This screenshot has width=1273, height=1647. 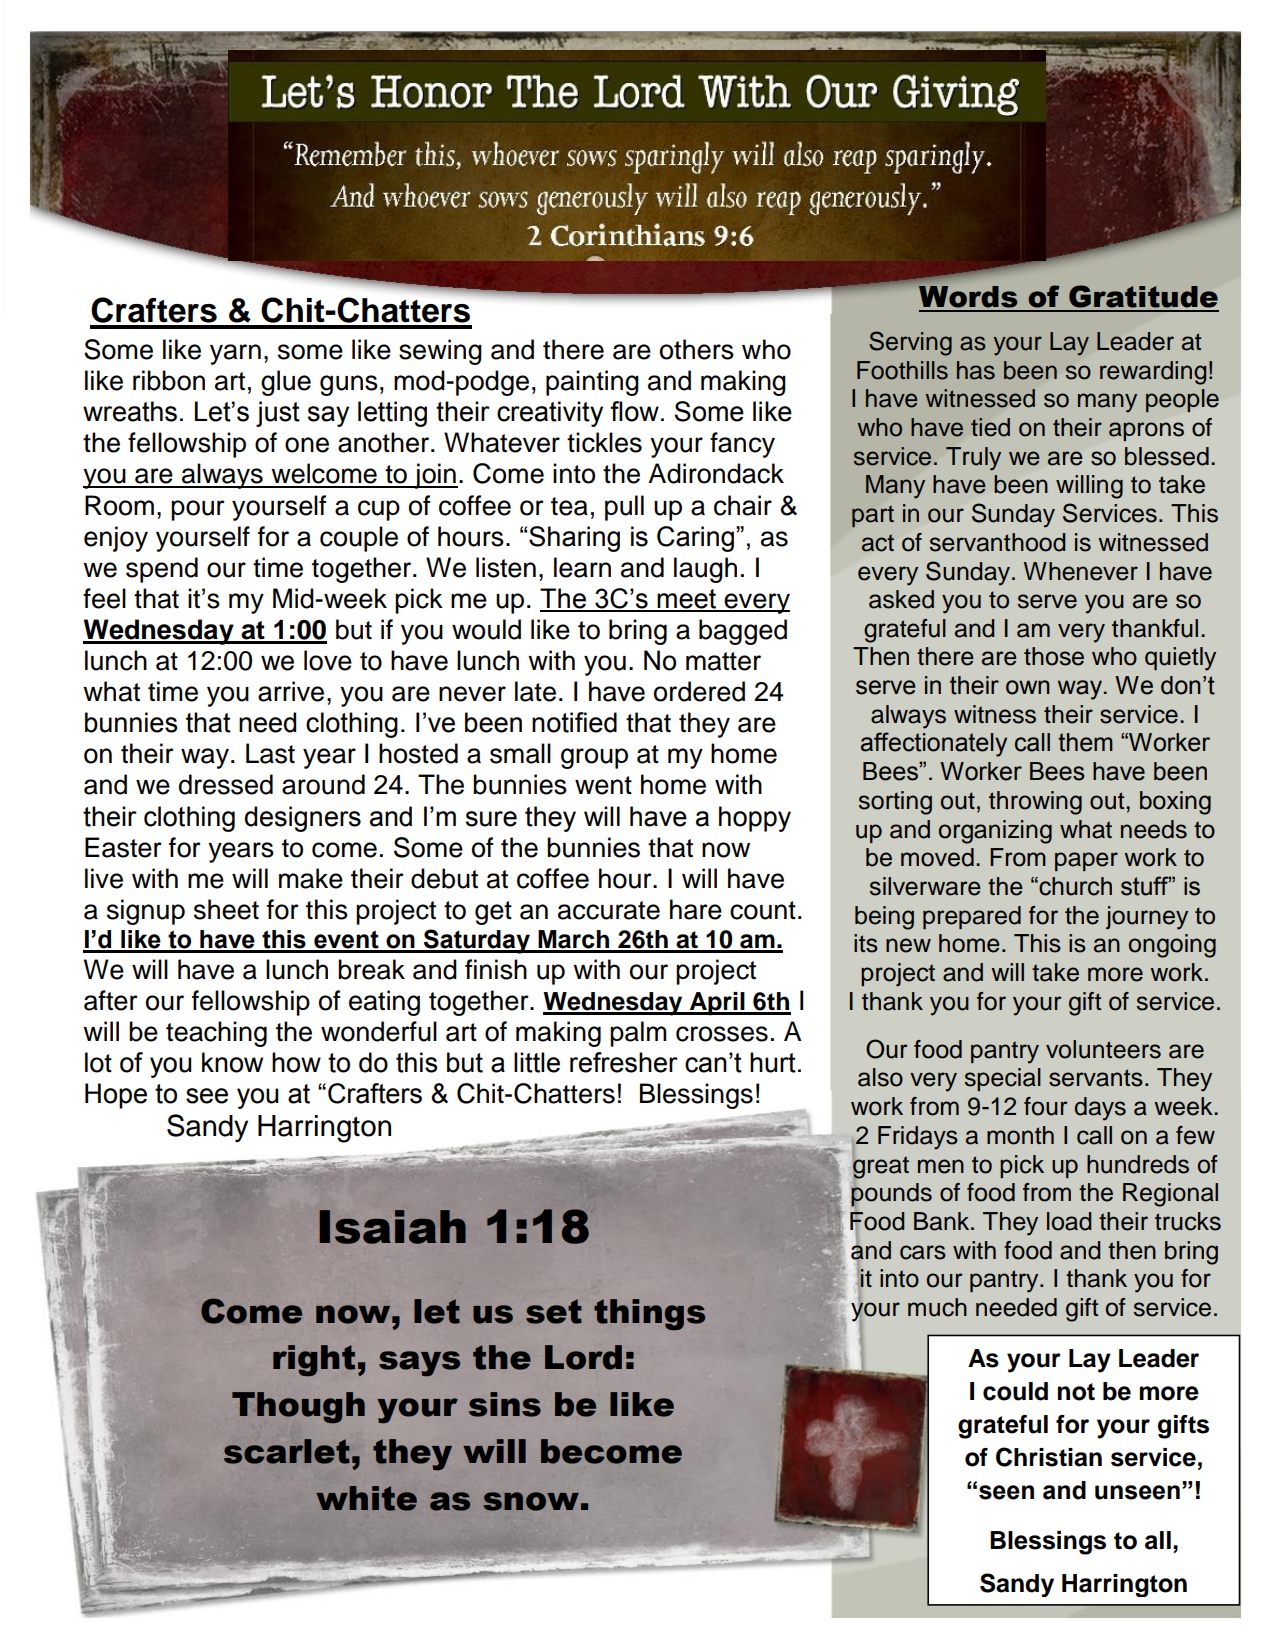 What do you see at coordinates (287, 1451) in the screenshot?
I see `scarlet` at bounding box center [287, 1451].
